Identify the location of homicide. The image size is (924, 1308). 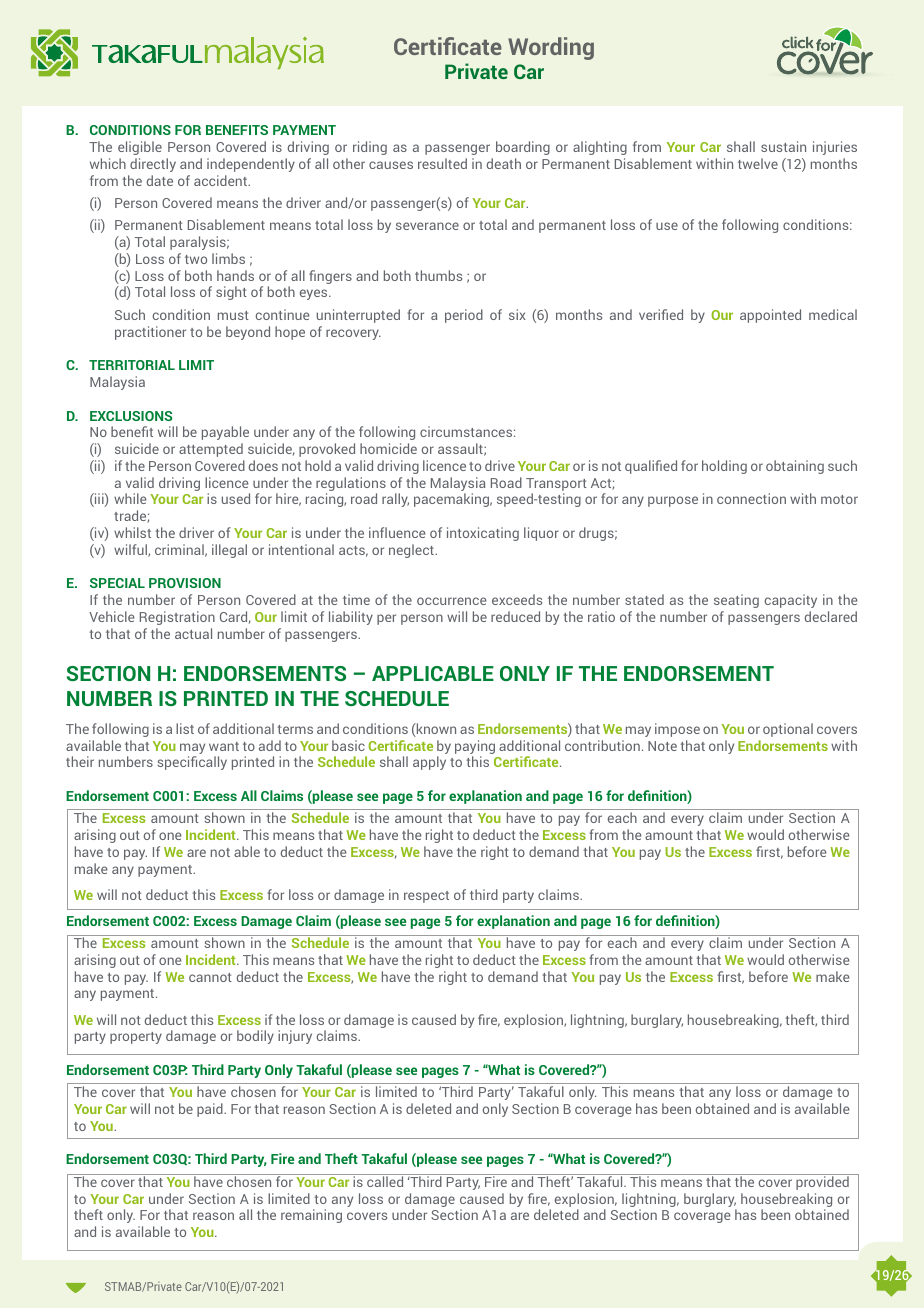
(388, 448).
